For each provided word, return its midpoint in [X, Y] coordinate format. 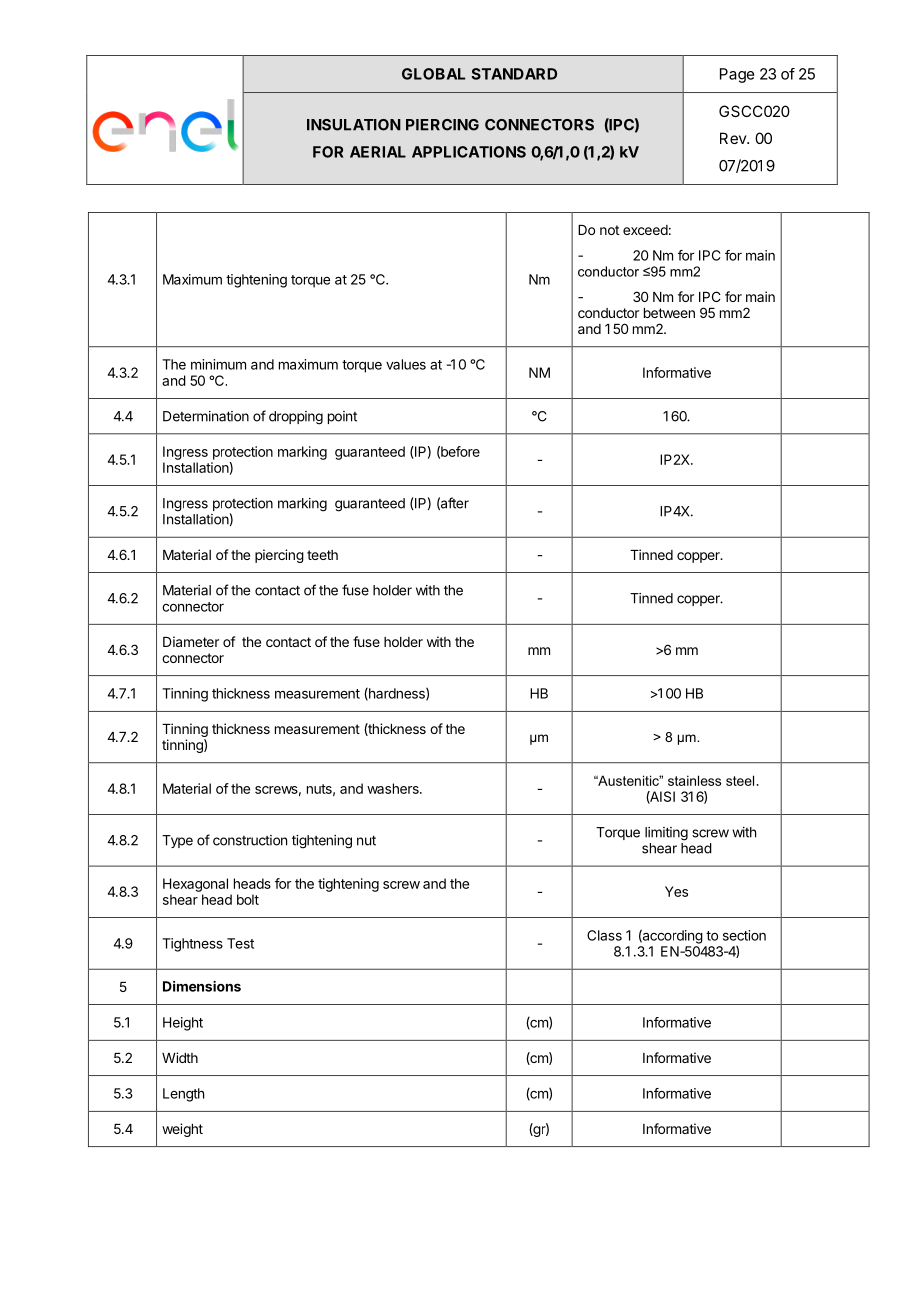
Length [183, 1095]
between [669, 313]
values [406, 364]
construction [250, 840]
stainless [694, 780]
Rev [734, 138]
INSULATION [354, 125]
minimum [218, 364]
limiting [666, 834]
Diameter [191, 641]
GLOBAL [433, 74]
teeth [322, 555]
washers [394, 788]
